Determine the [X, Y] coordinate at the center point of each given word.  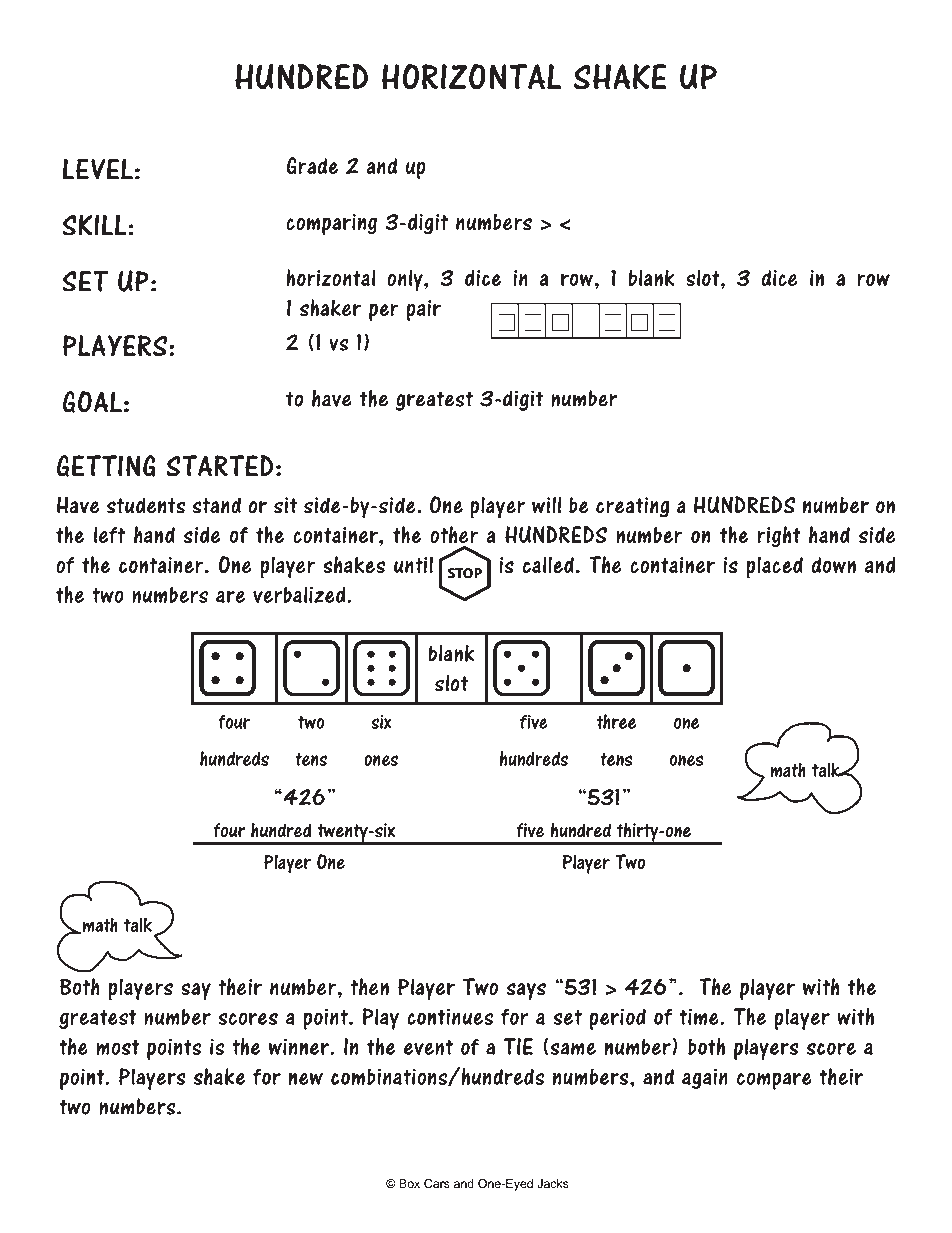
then [369, 987]
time [700, 1017]
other [454, 536]
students [146, 505]
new [305, 1078]
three [616, 721]
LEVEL [97, 169]
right [779, 537]
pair [424, 310]
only [406, 280]
